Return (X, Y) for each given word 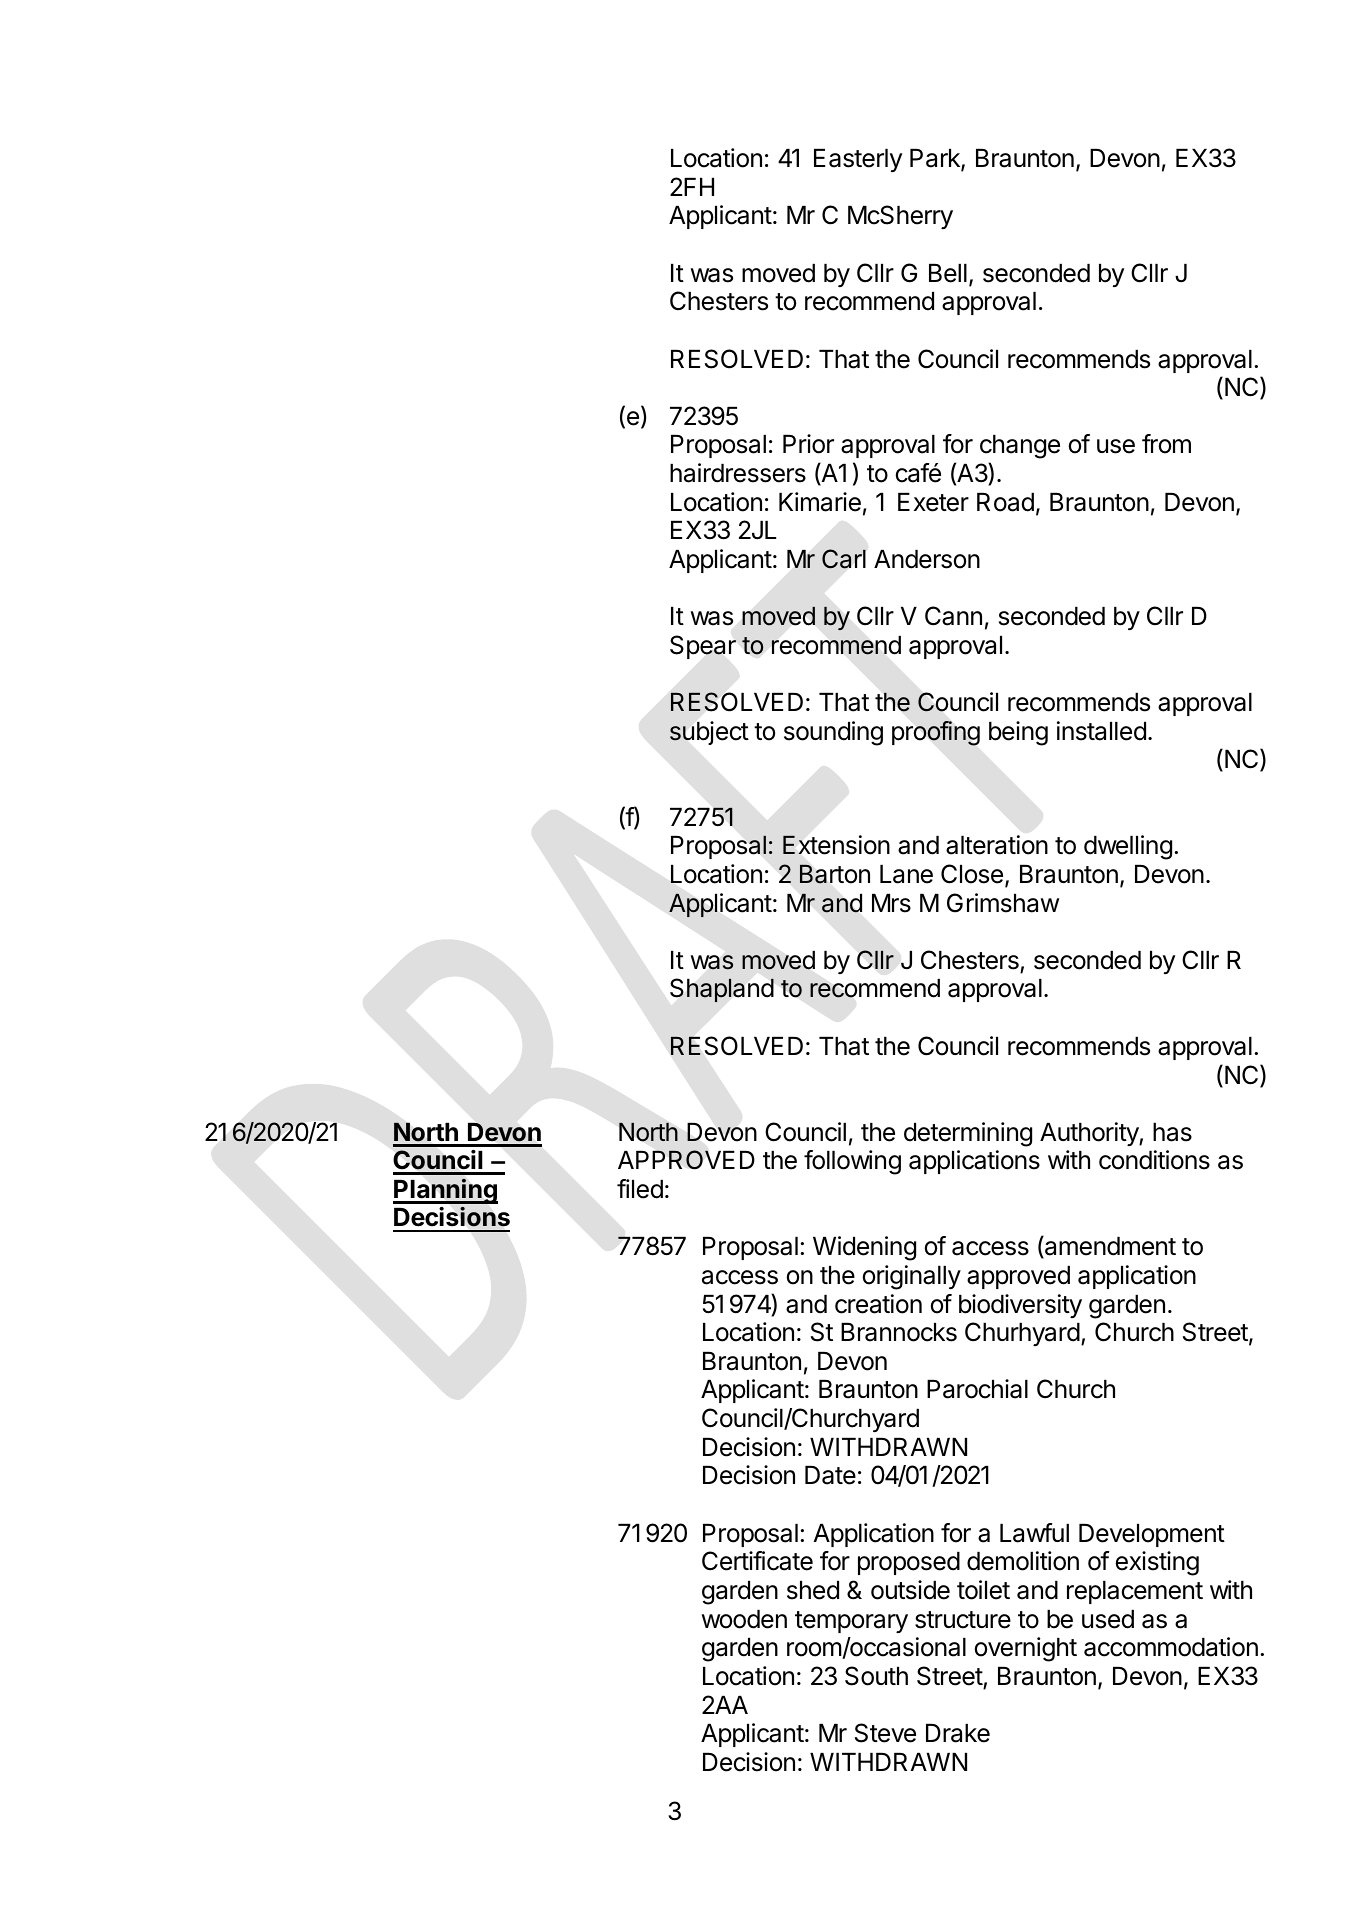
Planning (445, 1191)
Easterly (858, 160)
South (876, 1676)
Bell (948, 273)
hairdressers (738, 473)
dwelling (1128, 847)
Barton (835, 874)
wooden (744, 1619)
